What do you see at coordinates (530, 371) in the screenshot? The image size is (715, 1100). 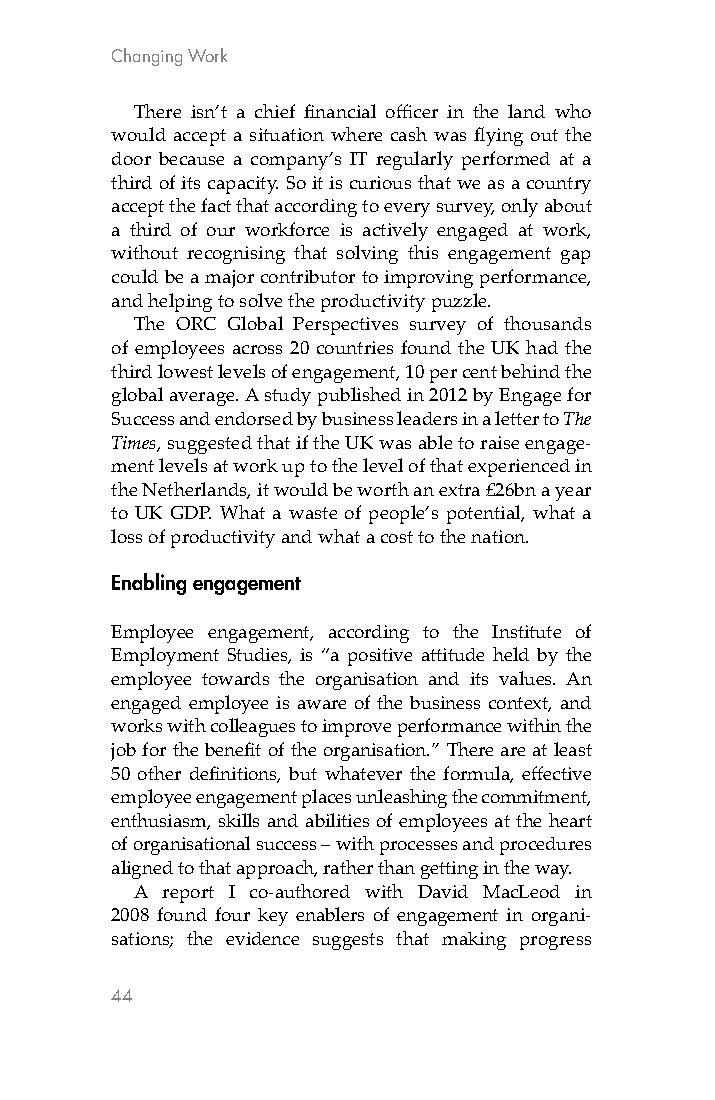 I see `behind` at bounding box center [530, 371].
